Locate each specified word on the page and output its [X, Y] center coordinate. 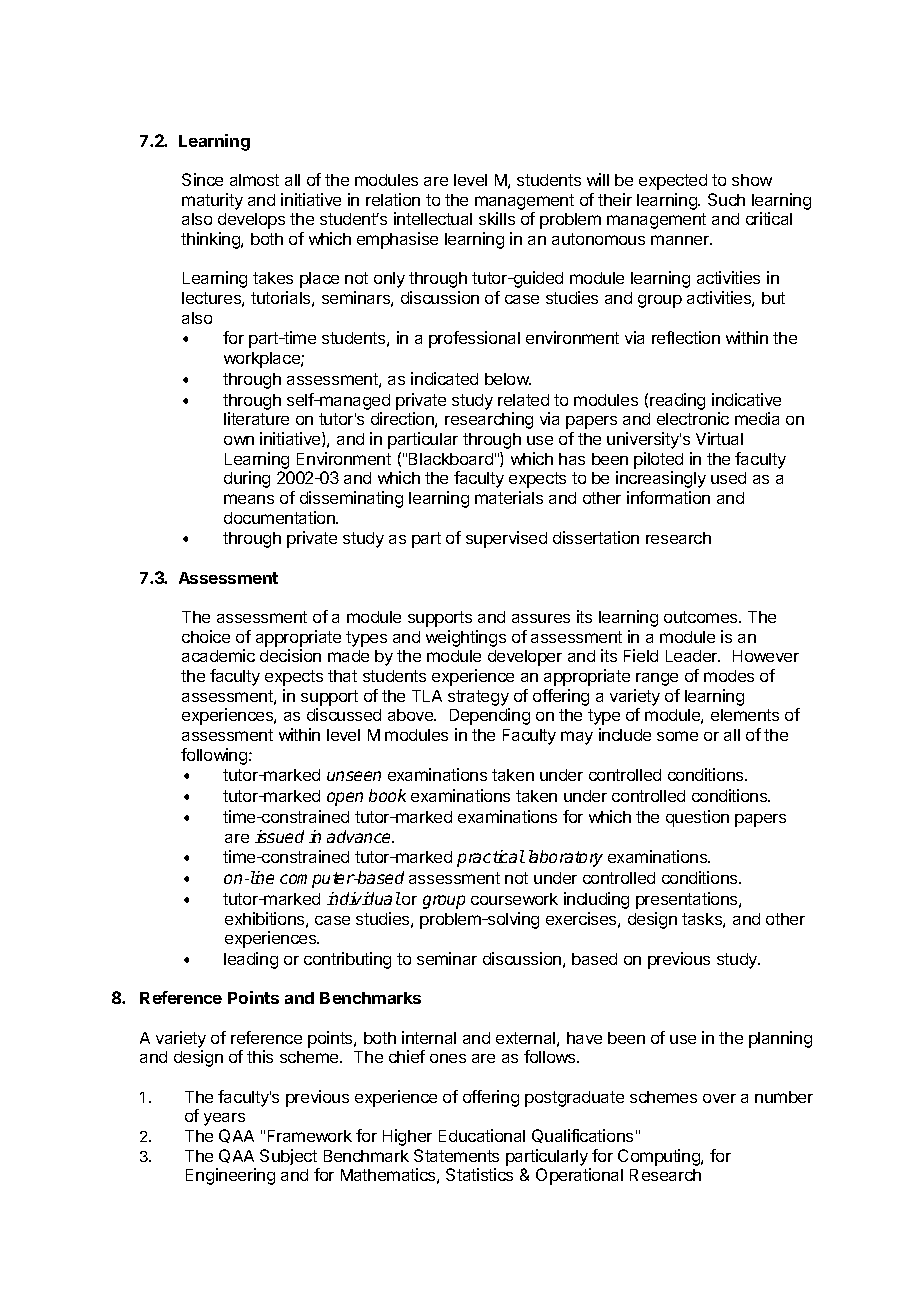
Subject [288, 1157]
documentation [280, 517]
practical [491, 858]
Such [726, 199]
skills [497, 218]
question [697, 818]
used [728, 478]
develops [251, 221]
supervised [506, 539]
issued [279, 836]
